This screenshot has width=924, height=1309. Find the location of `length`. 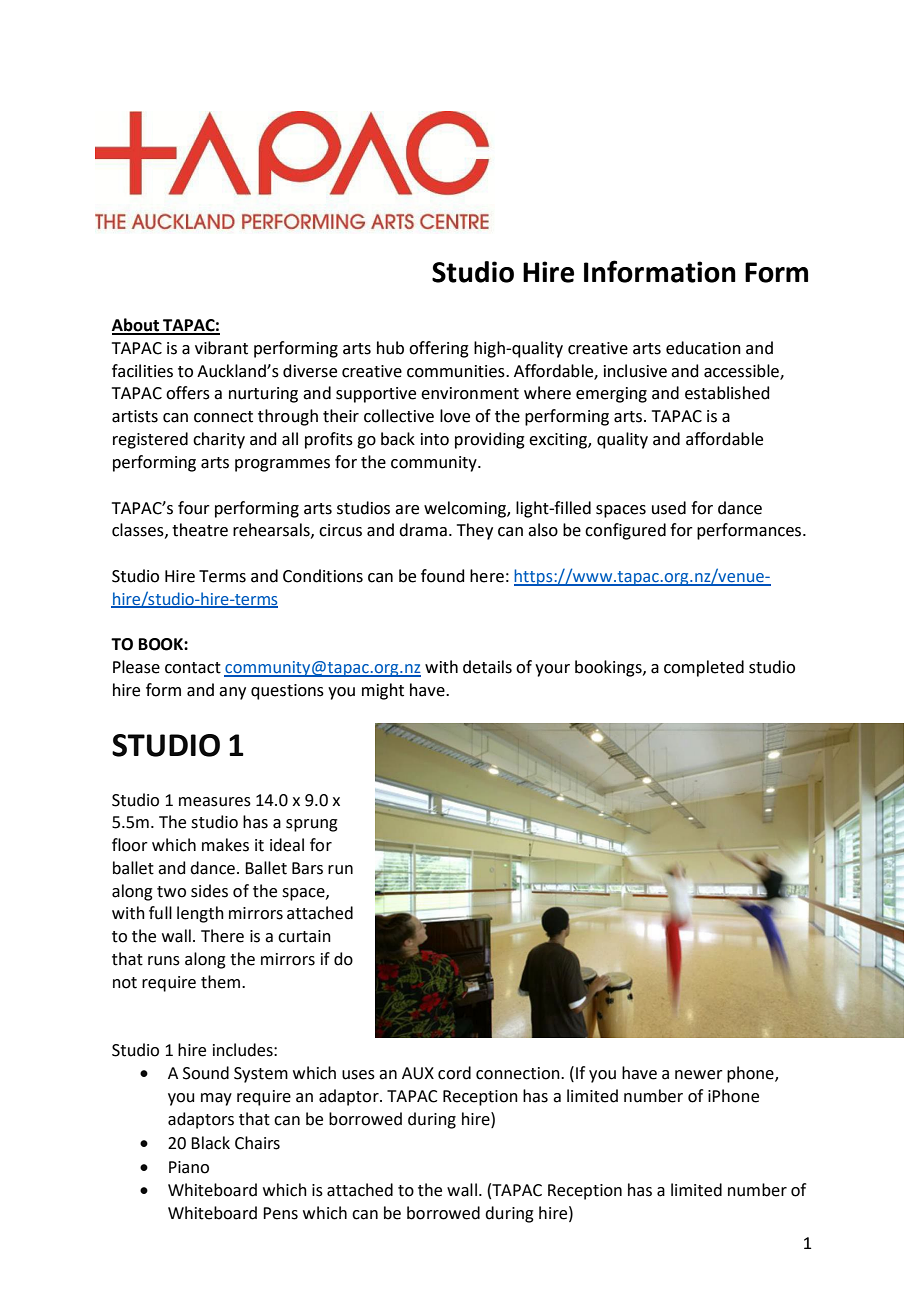

length is located at coordinates (200, 914).
